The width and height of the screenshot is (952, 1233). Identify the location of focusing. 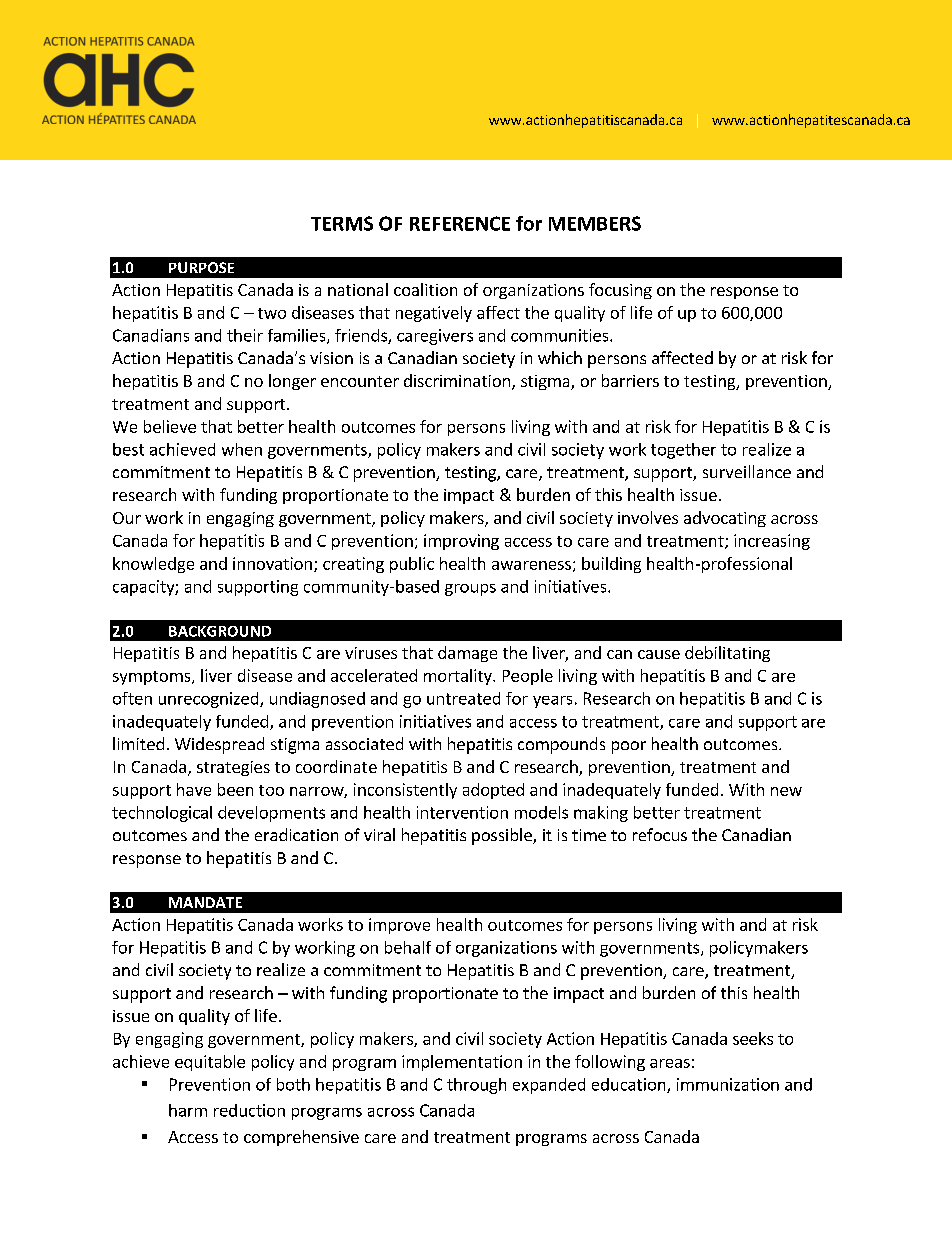
(620, 291).
